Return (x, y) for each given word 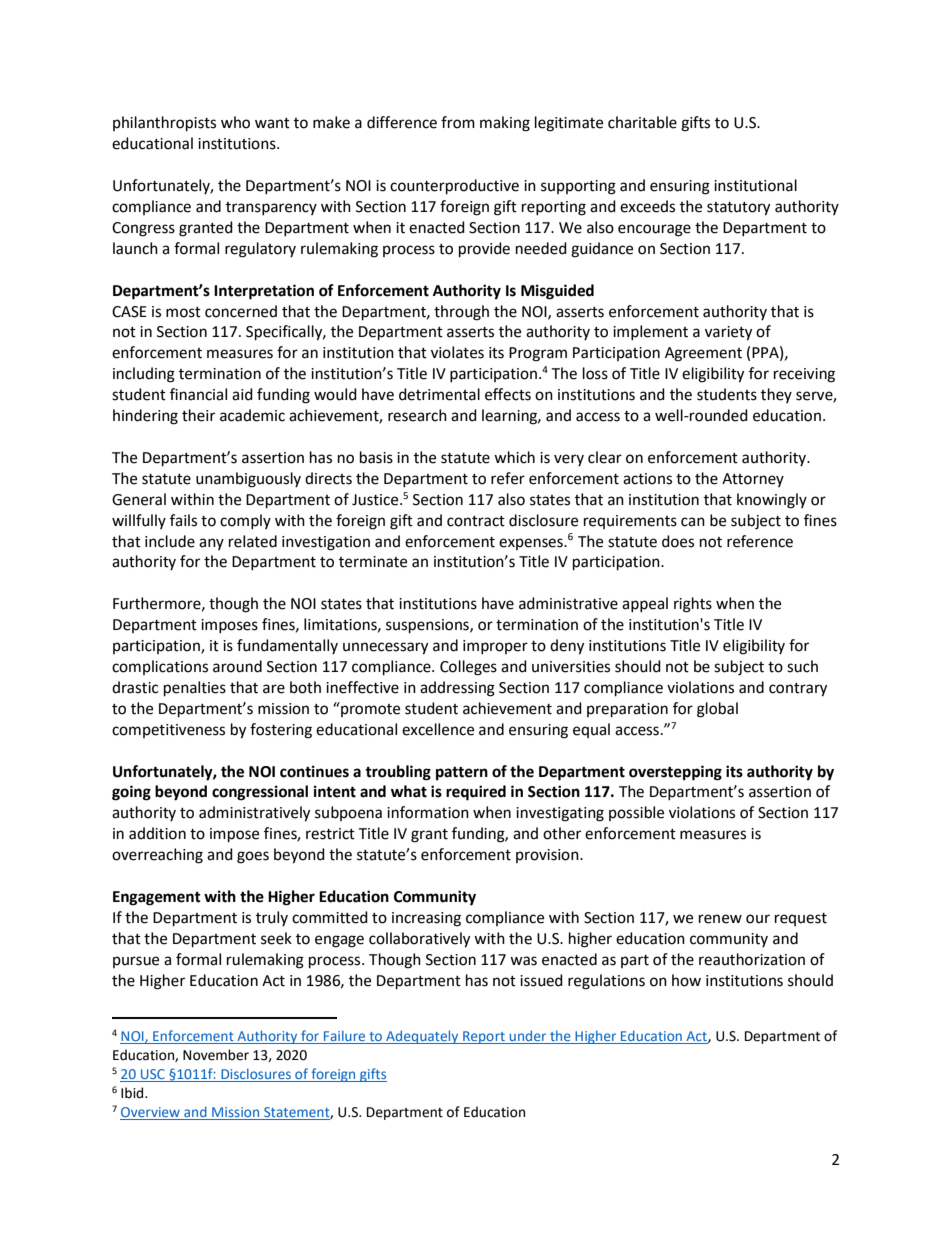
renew (720, 919)
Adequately (422, 1037)
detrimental (439, 394)
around (237, 666)
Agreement (703, 354)
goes (253, 857)
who (235, 122)
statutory (738, 209)
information (428, 812)
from (458, 122)
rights (693, 605)
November (216, 1055)
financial (198, 394)
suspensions (428, 626)
